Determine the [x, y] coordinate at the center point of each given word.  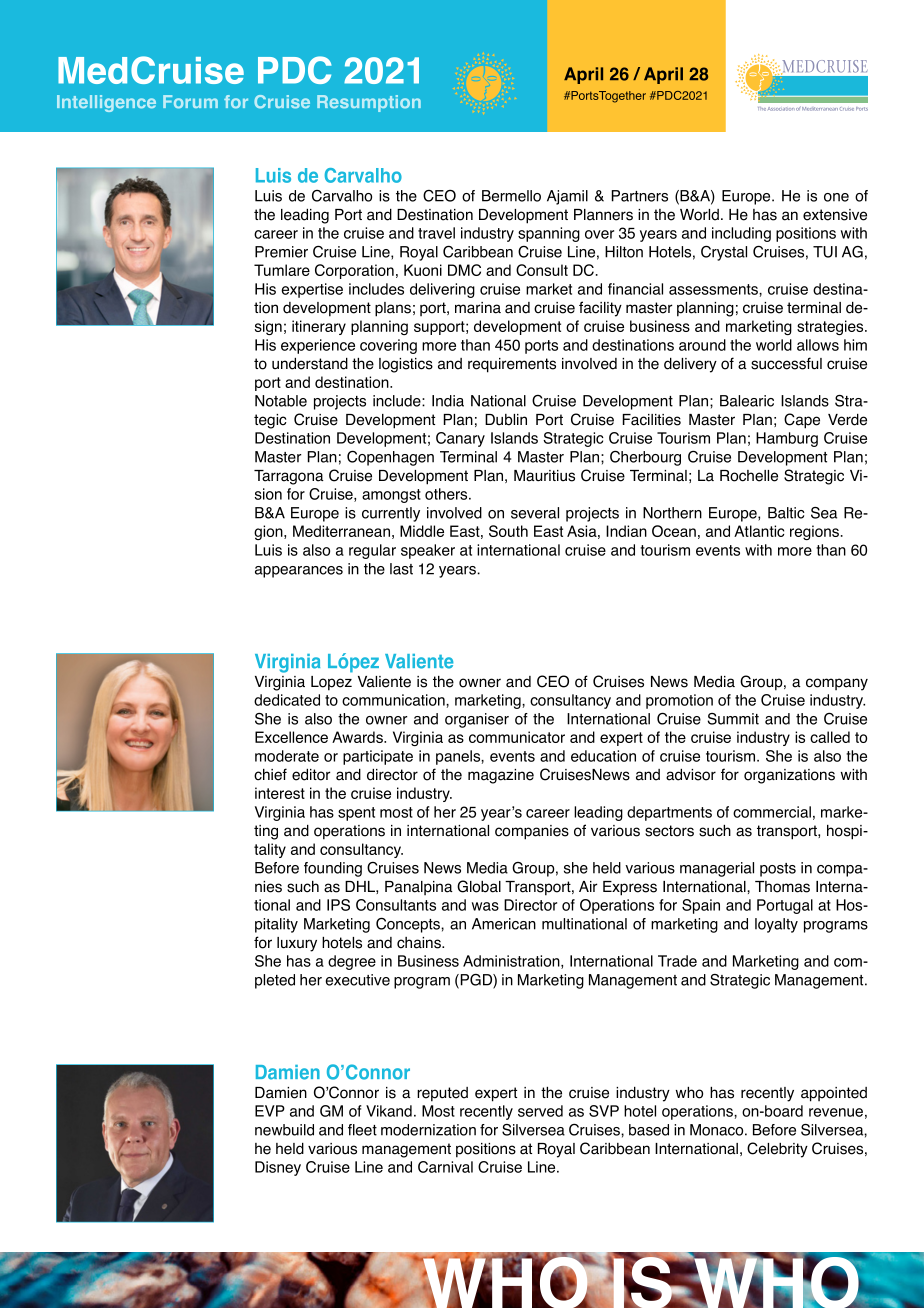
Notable [281, 401]
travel [436, 233]
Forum [190, 101]
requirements [512, 365]
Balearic [747, 401]
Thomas [782, 887]
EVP [270, 1111]
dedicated [287, 700]
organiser [477, 720]
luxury [297, 944]
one [836, 197]
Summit [733, 719]
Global [479, 886]
